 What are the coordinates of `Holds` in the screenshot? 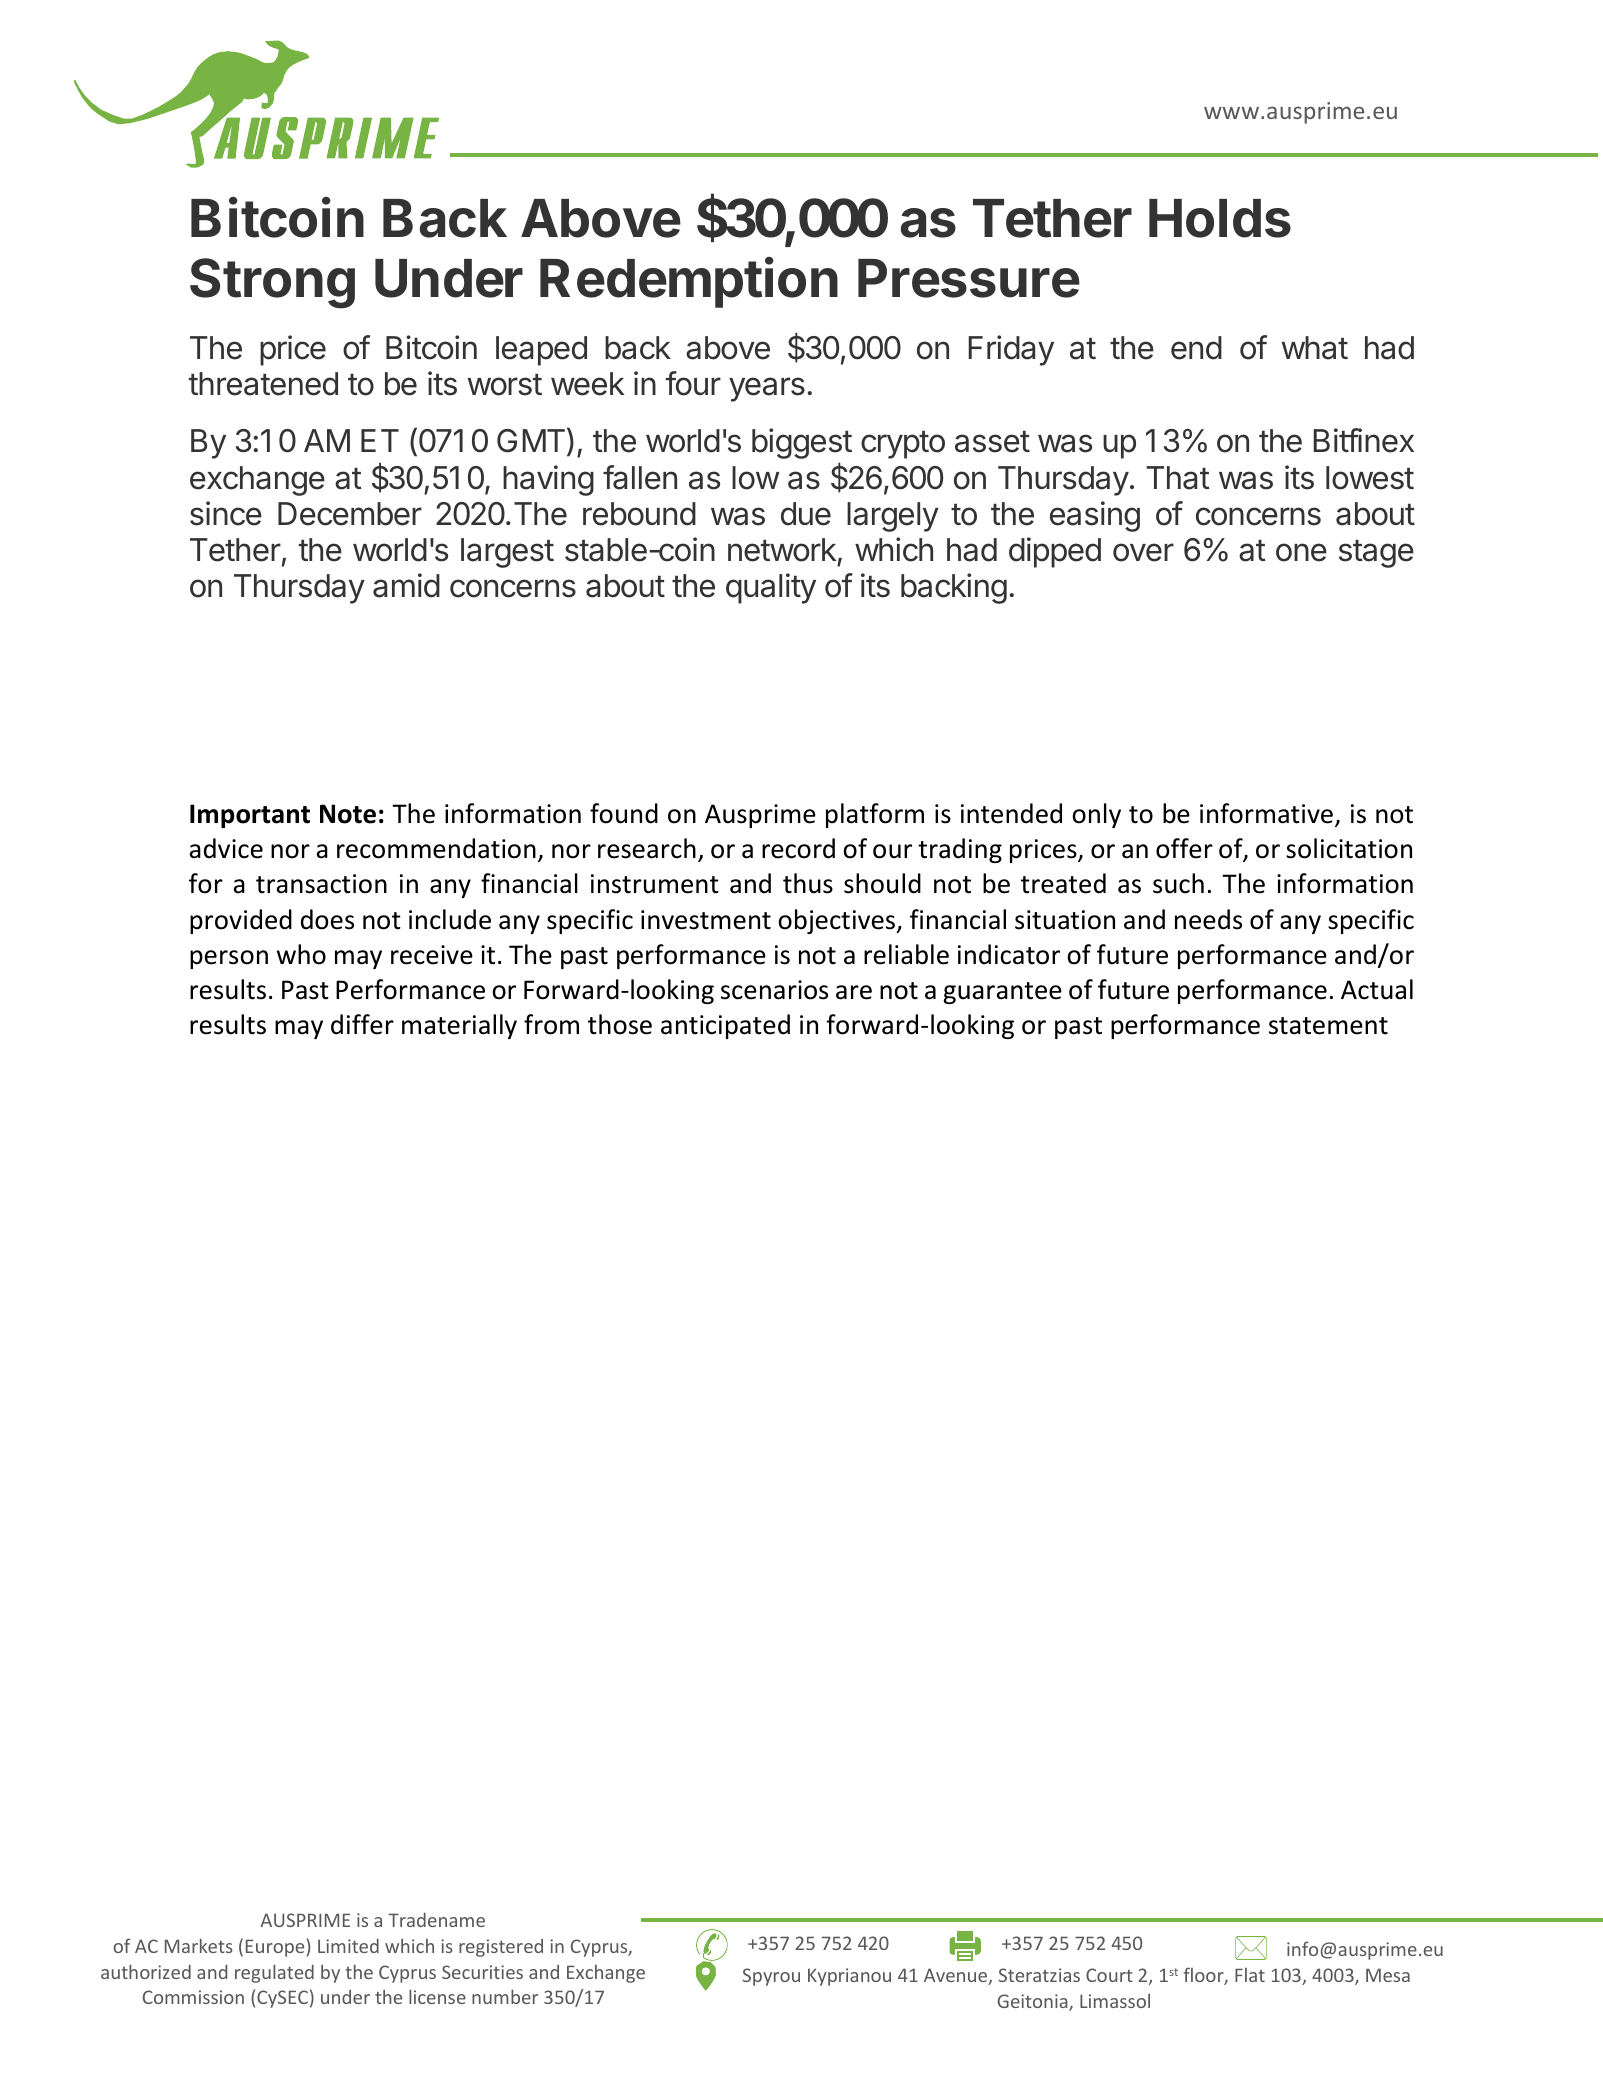 It's located at (1220, 218).
